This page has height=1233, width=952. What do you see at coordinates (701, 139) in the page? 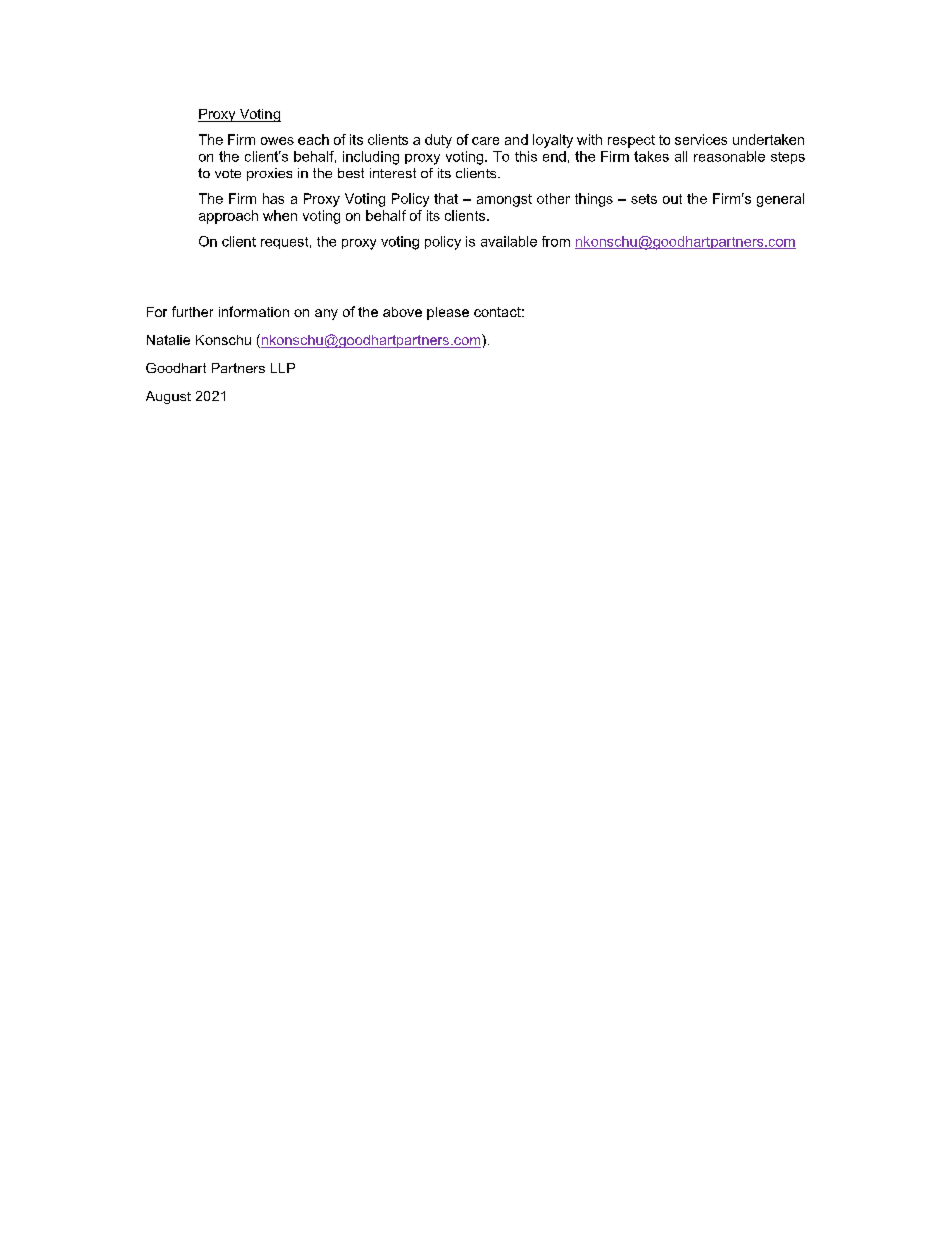
I see `services` at bounding box center [701, 139].
